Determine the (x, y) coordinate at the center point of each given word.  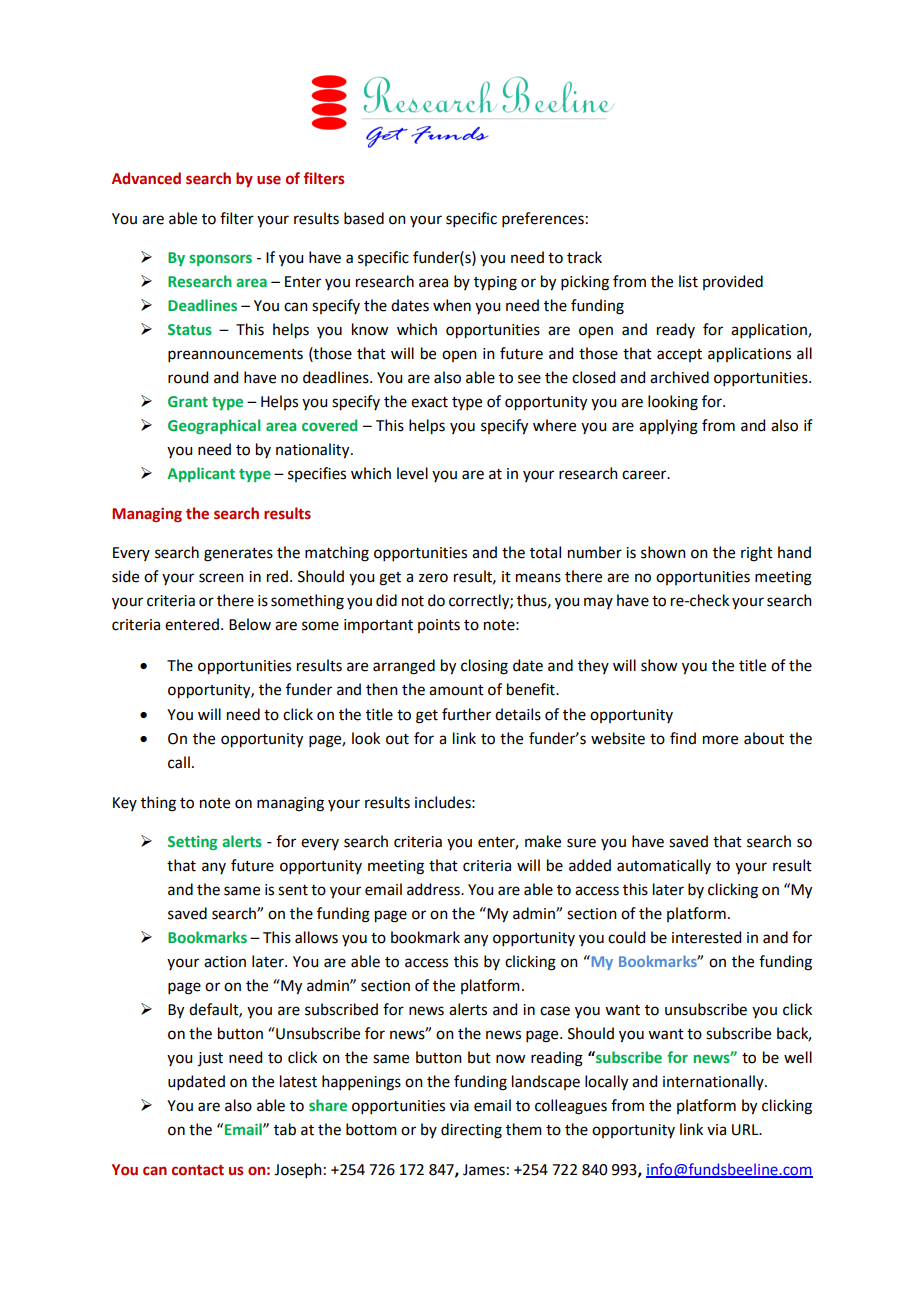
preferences (543, 219)
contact (198, 1170)
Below (250, 624)
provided (733, 282)
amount (456, 690)
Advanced (146, 178)
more (720, 740)
